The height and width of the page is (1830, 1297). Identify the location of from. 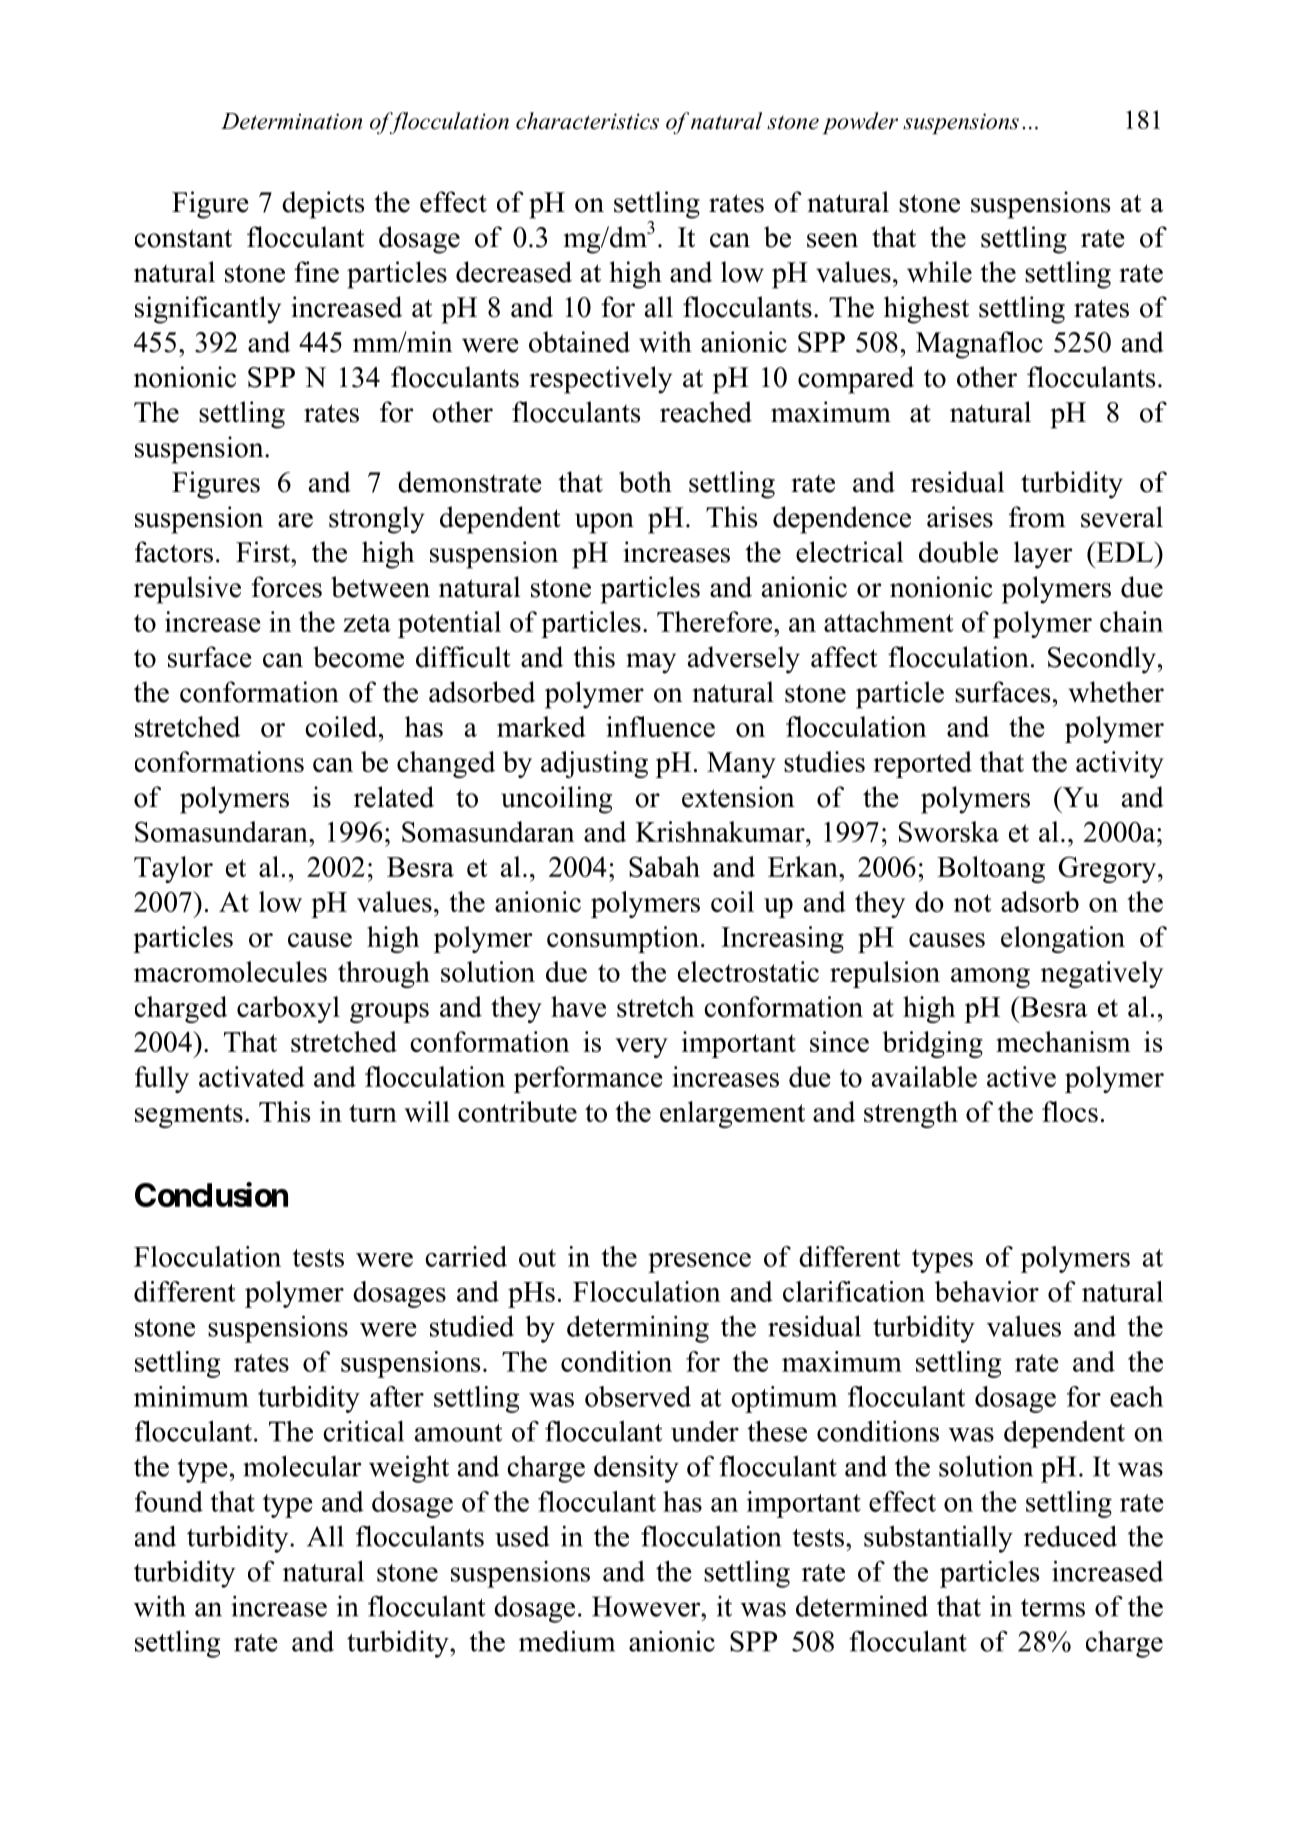
(1037, 517).
